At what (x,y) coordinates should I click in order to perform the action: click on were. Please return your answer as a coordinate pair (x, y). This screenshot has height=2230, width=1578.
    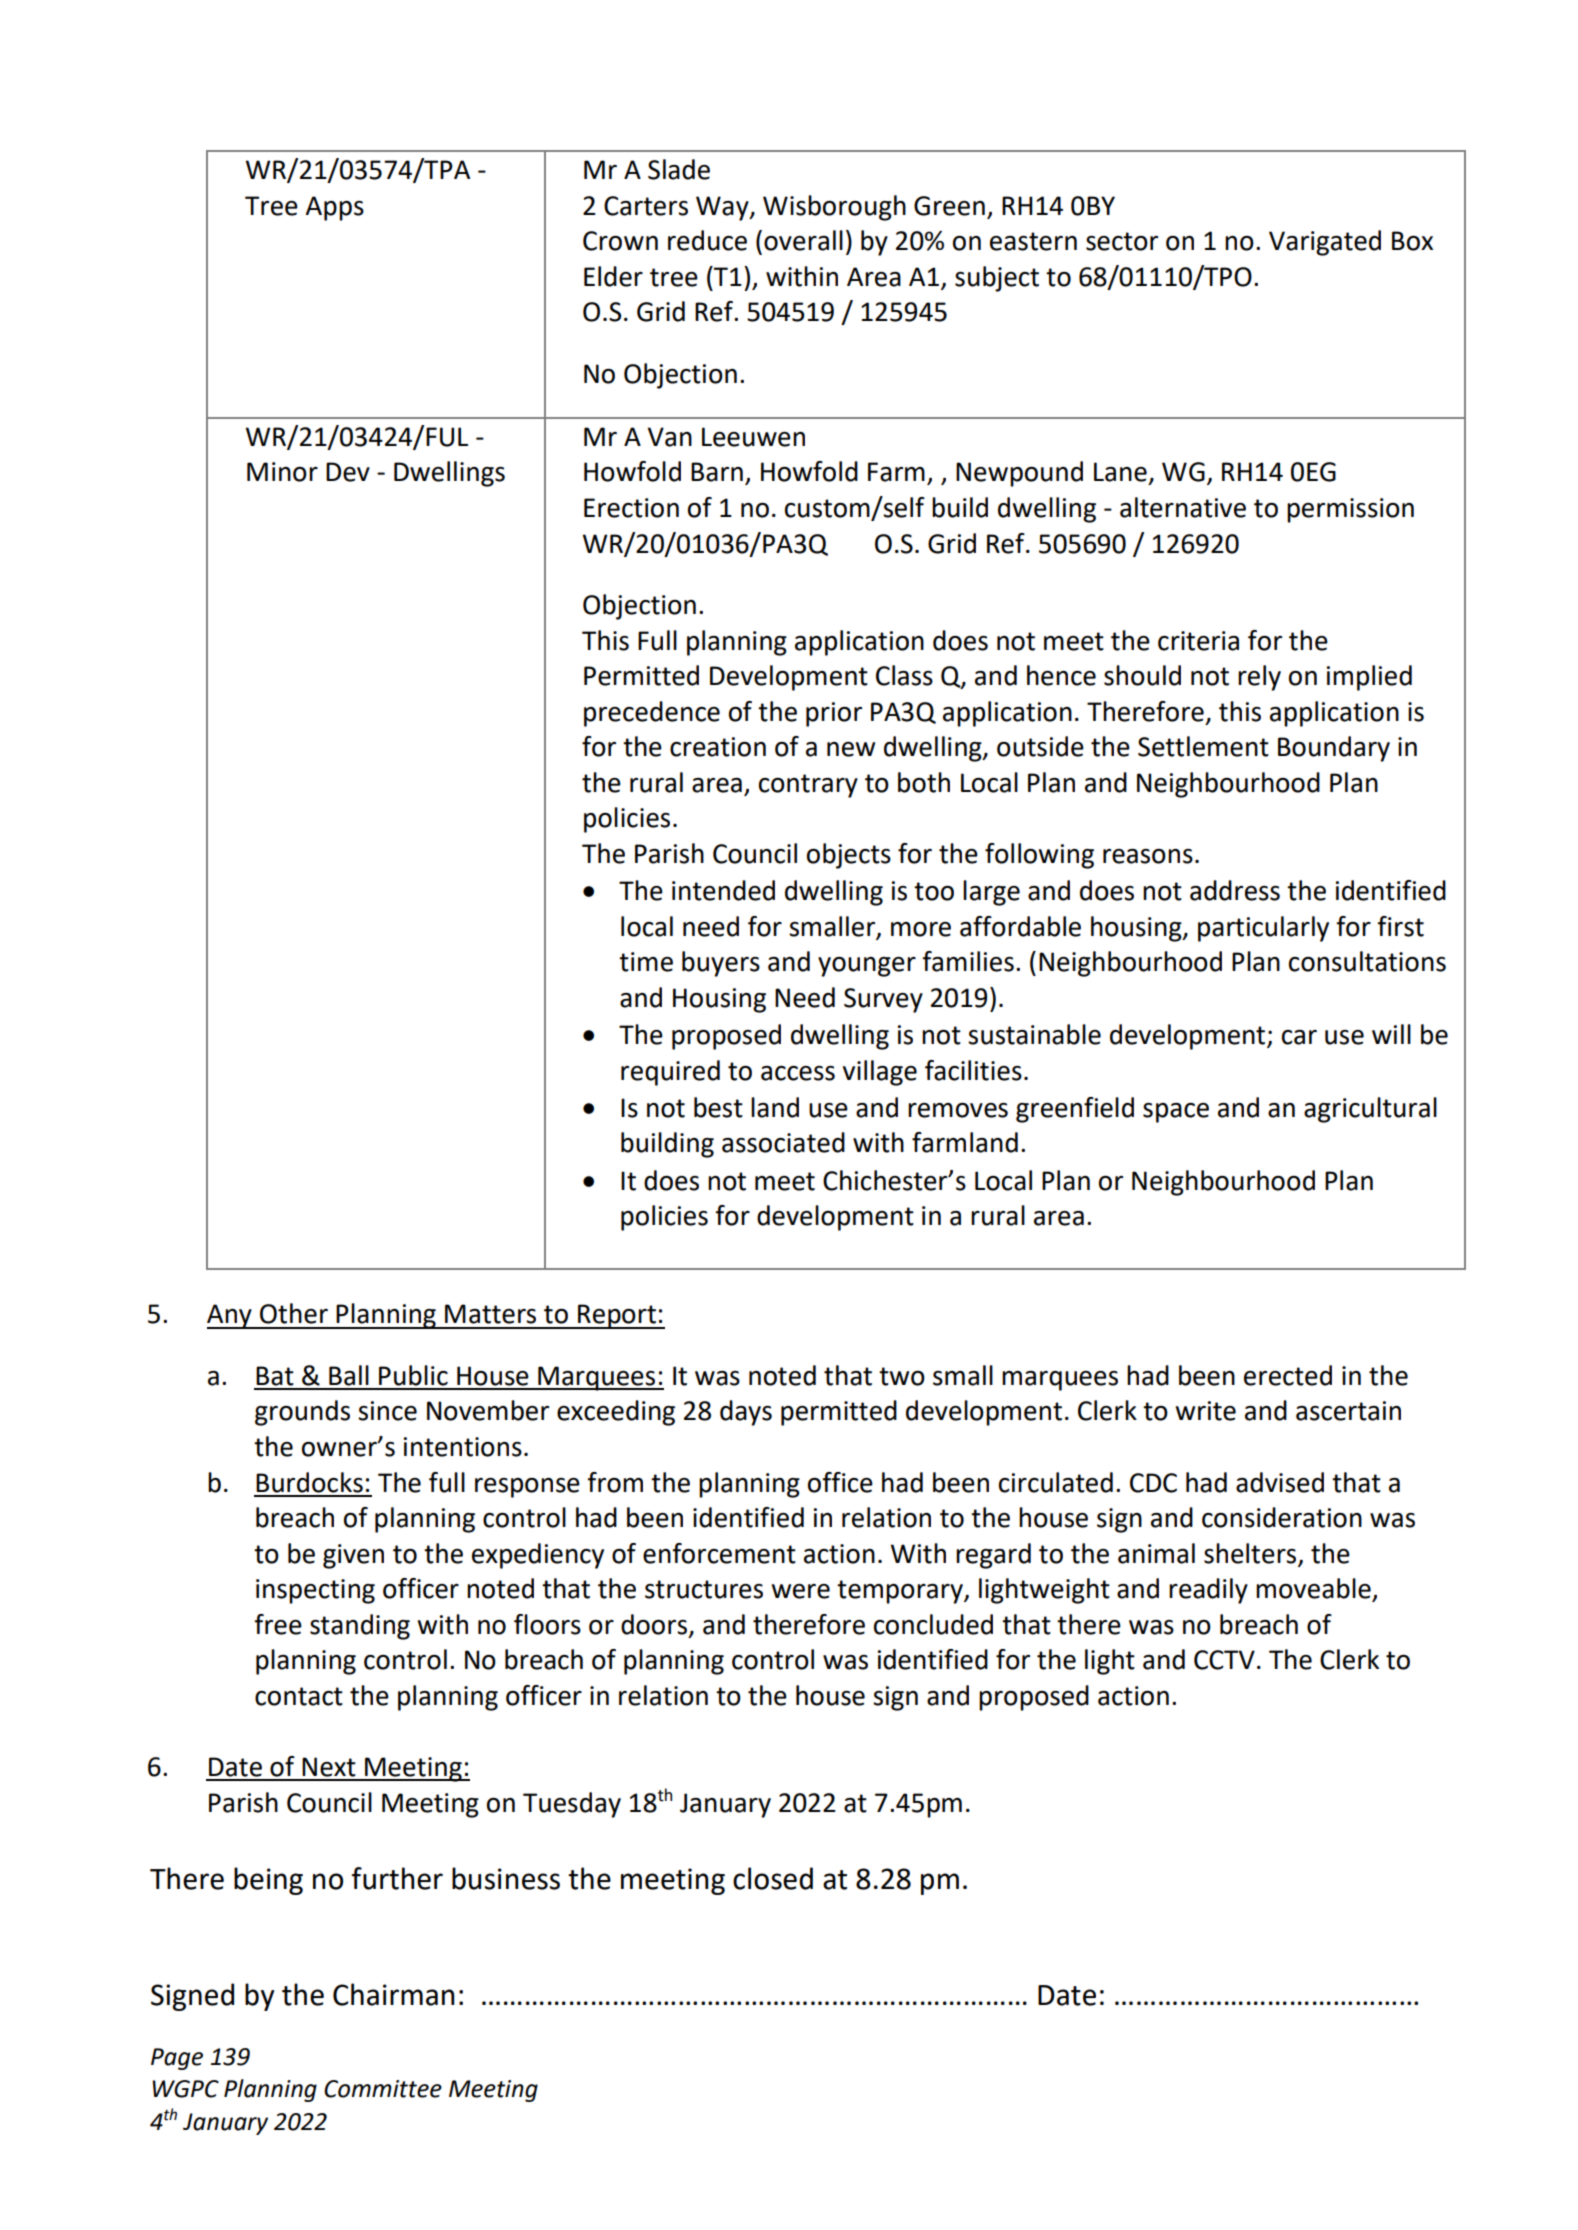
    Looking at the image, I should click on (801, 1591).
